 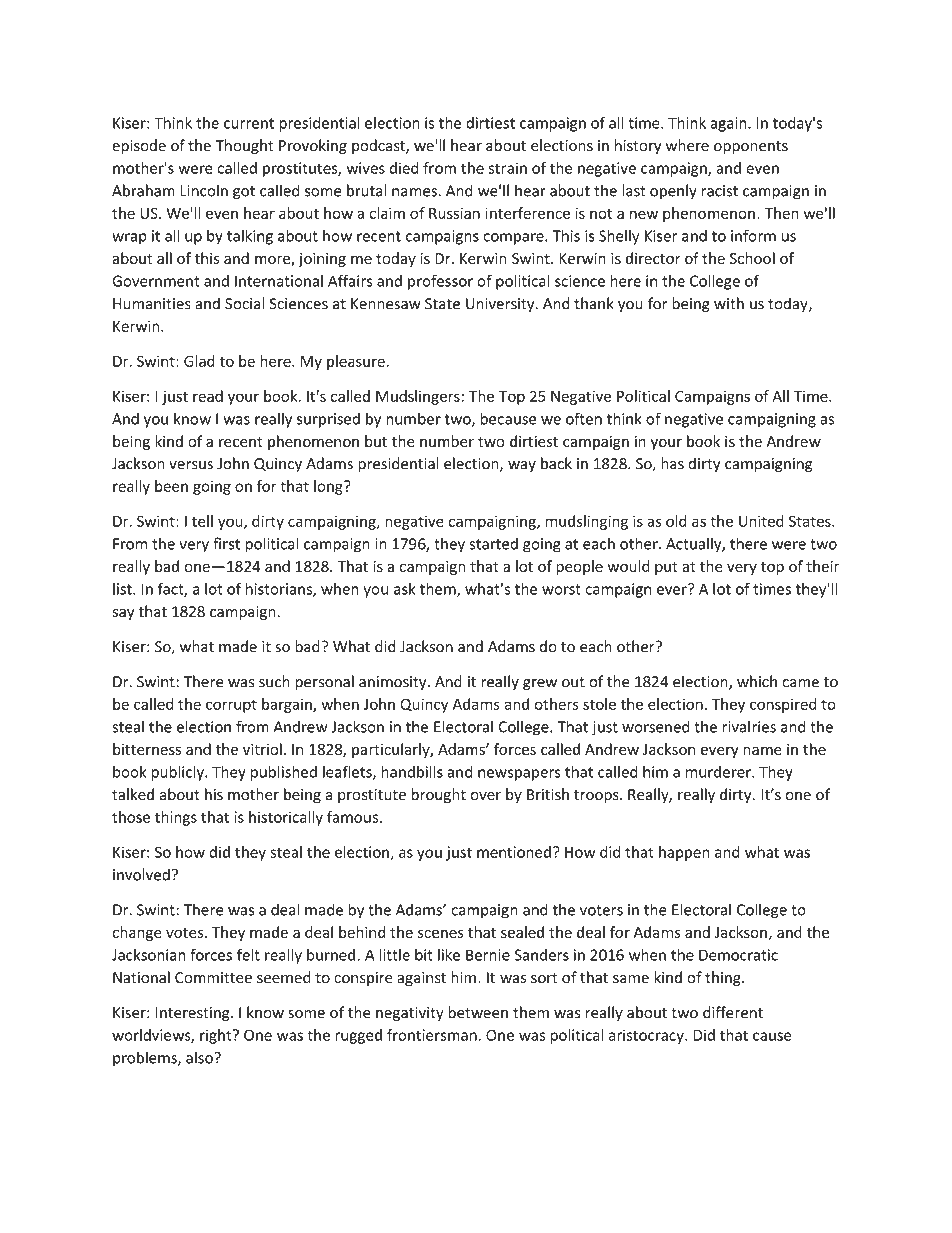 What do you see at coordinates (357, 362) in the image?
I see `pleasure` at bounding box center [357, 362].
